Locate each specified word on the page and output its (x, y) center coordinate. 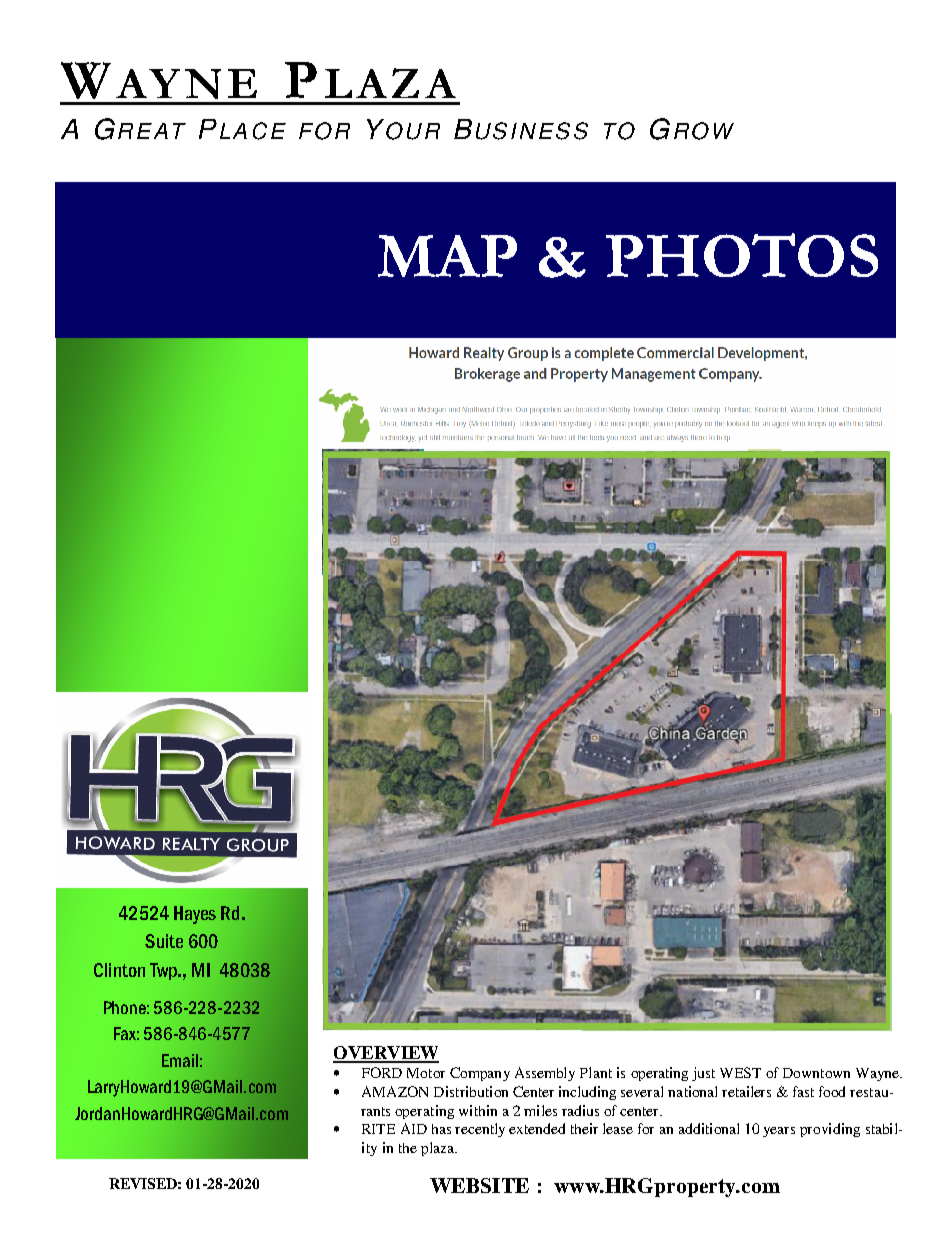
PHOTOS (742, 255)
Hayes (195, 915)
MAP (447, 256)
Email (180, 1060)
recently (480, 1130)
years (779, 1132)
